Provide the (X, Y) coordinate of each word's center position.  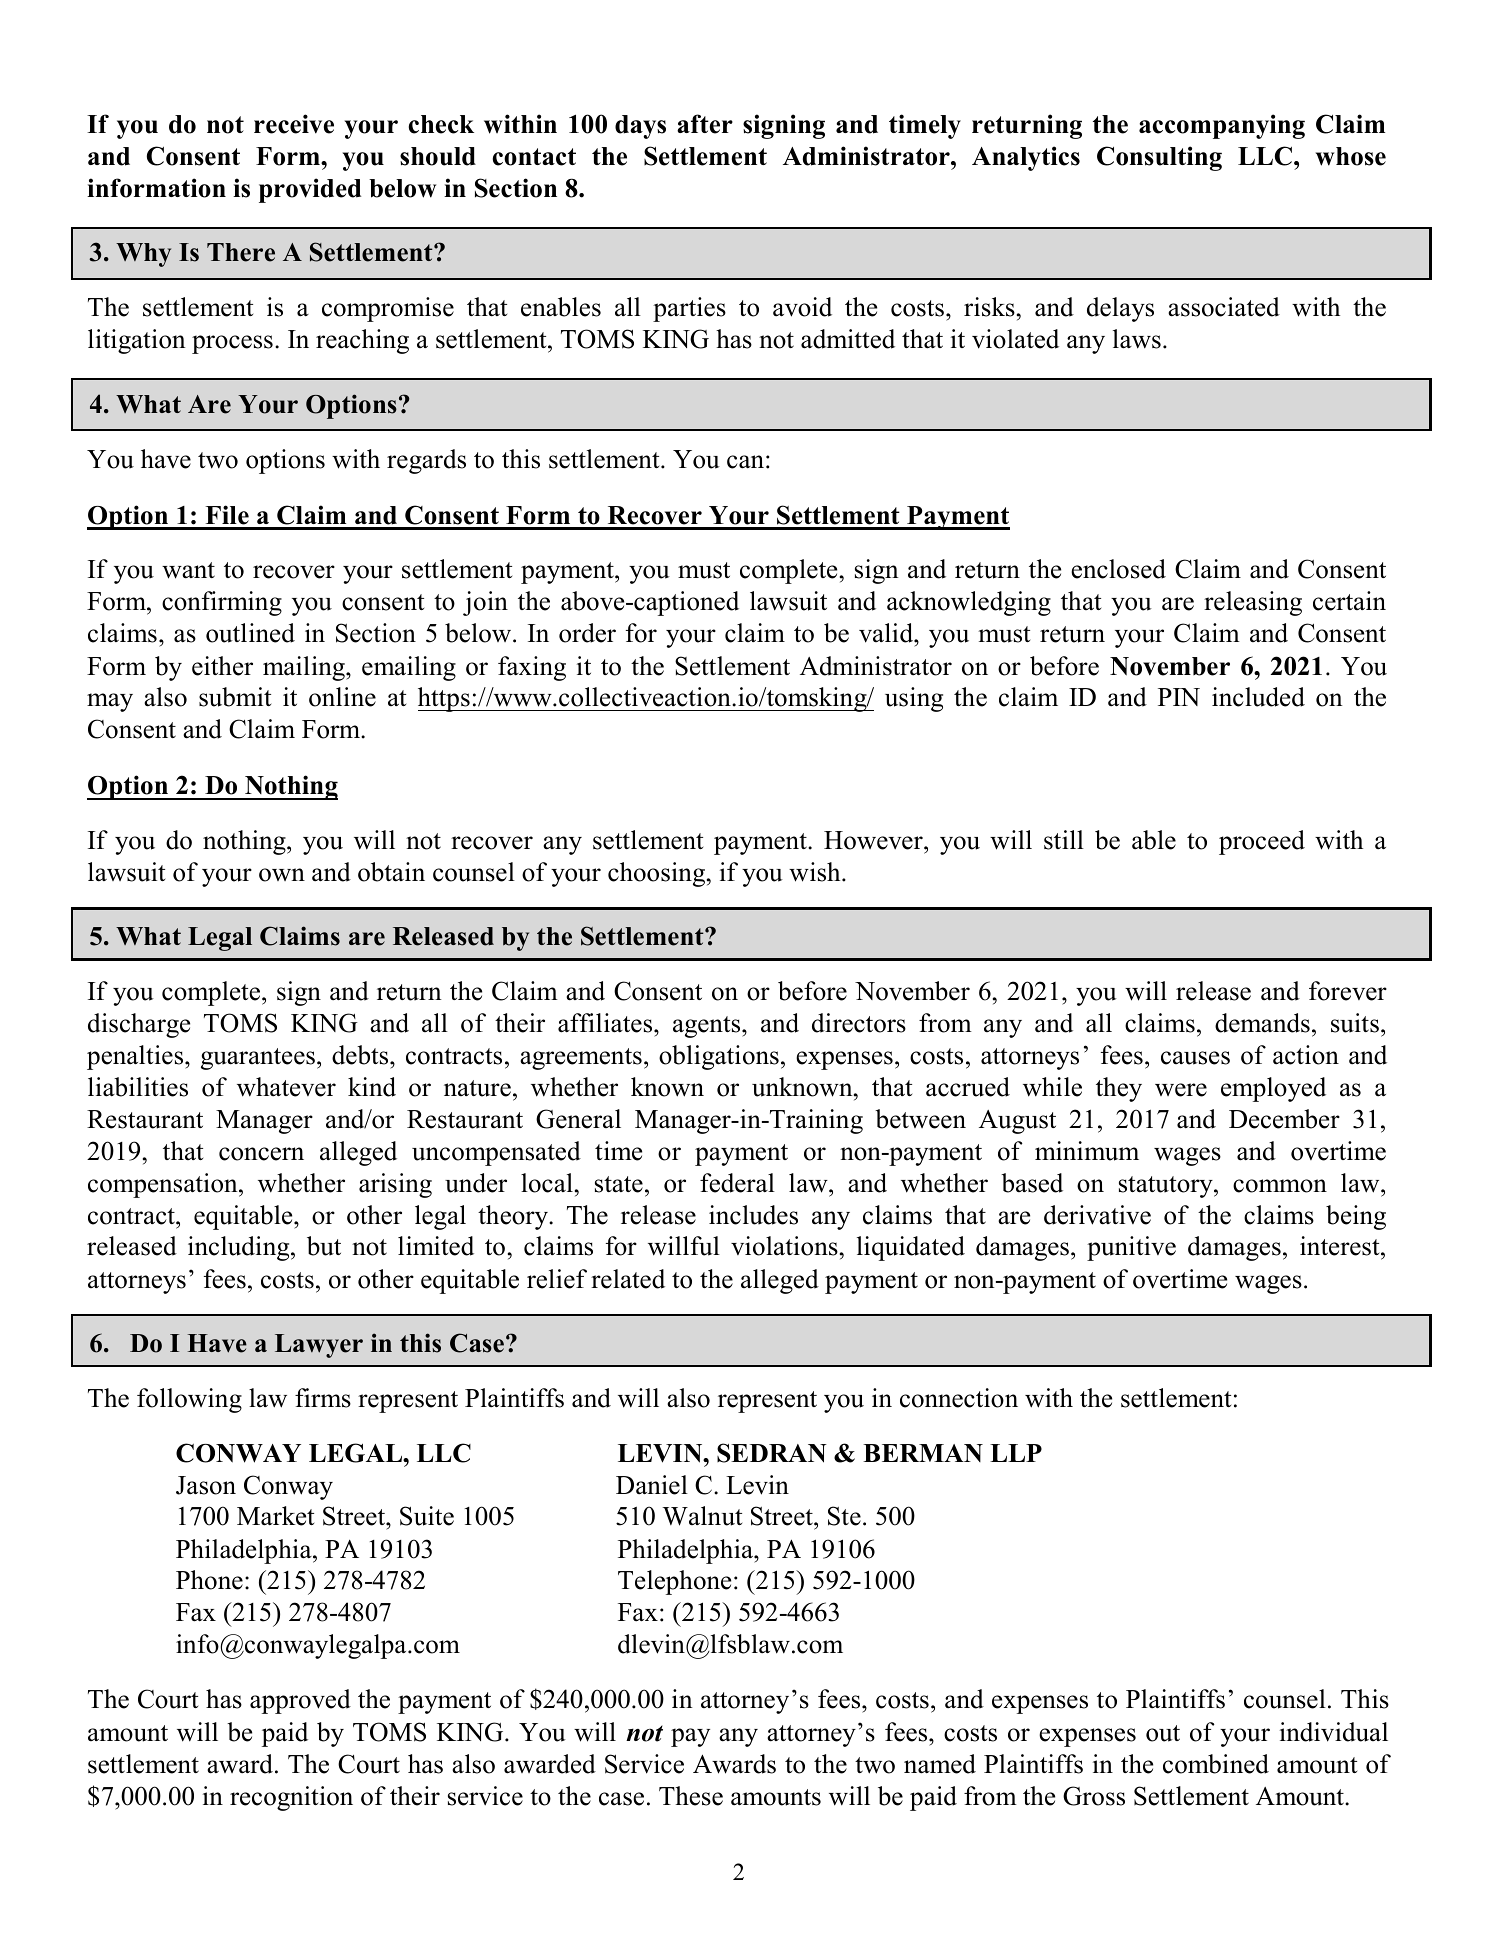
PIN (1179, 697)
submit (235, 697)
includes (753, 1215)
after (705, 124)
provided (310, 190)
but (324, 1246)
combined (1216, 1764)
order (587, 633)
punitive (1131, 1248)
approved (300, 1701)
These (691, 1796)
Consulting (1159, 158)
